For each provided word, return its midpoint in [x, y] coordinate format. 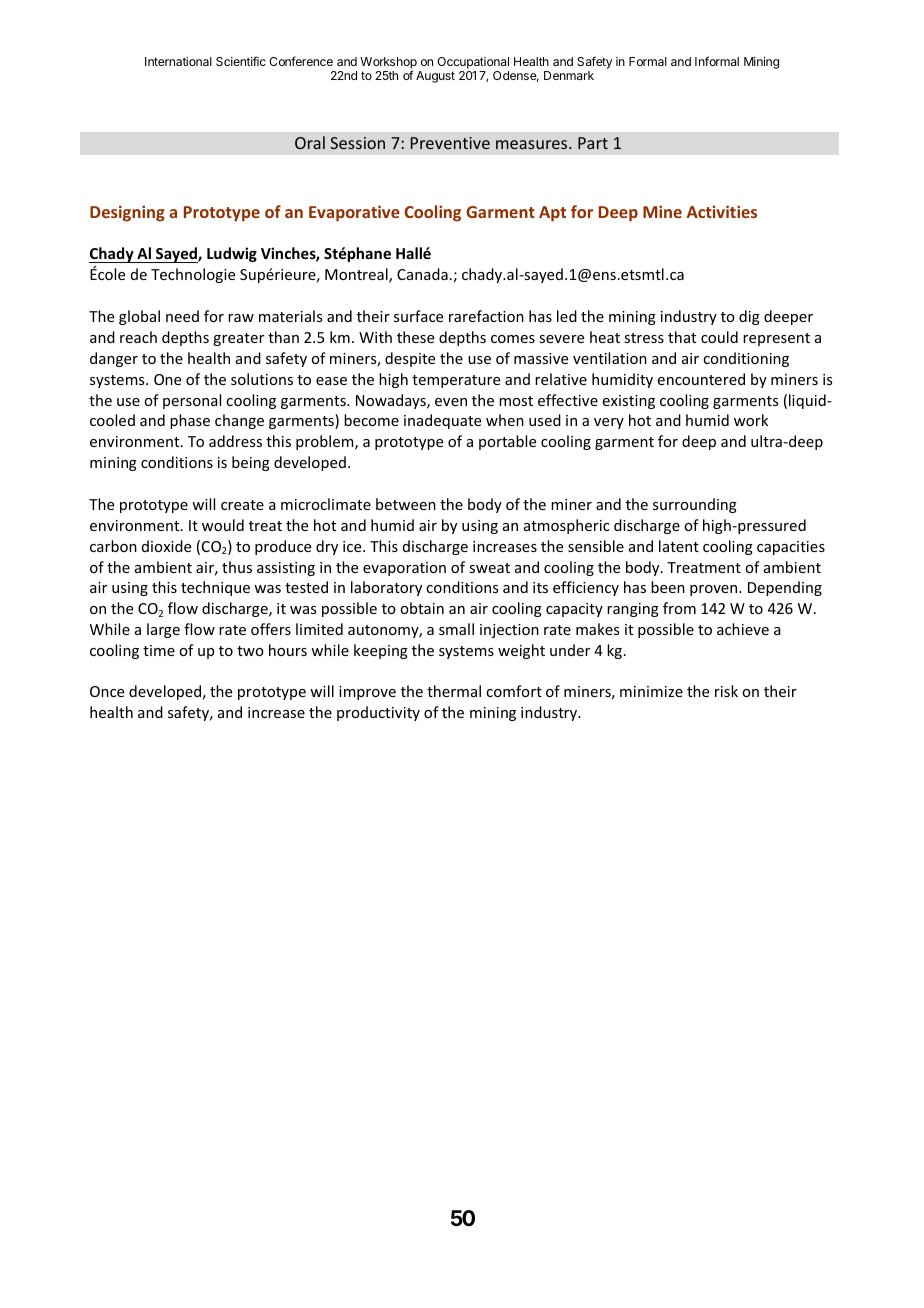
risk [726, 691]
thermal [454, 691]
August [435, 77]
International [178, 61]
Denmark [569, 75]
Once [107, 691]
